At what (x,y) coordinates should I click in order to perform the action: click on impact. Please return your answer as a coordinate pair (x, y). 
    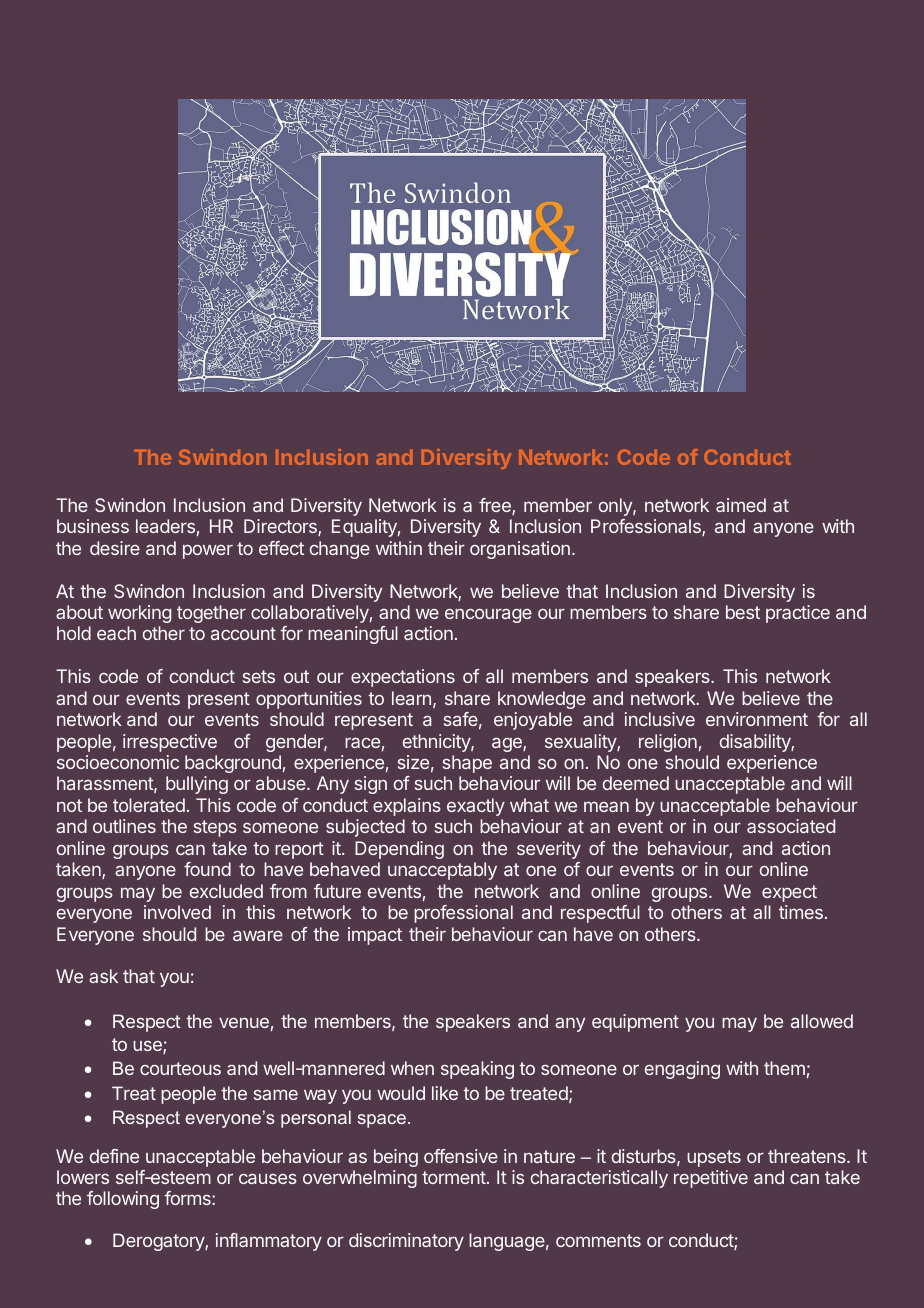
    Looking at the image, I should click on (375, 936).
